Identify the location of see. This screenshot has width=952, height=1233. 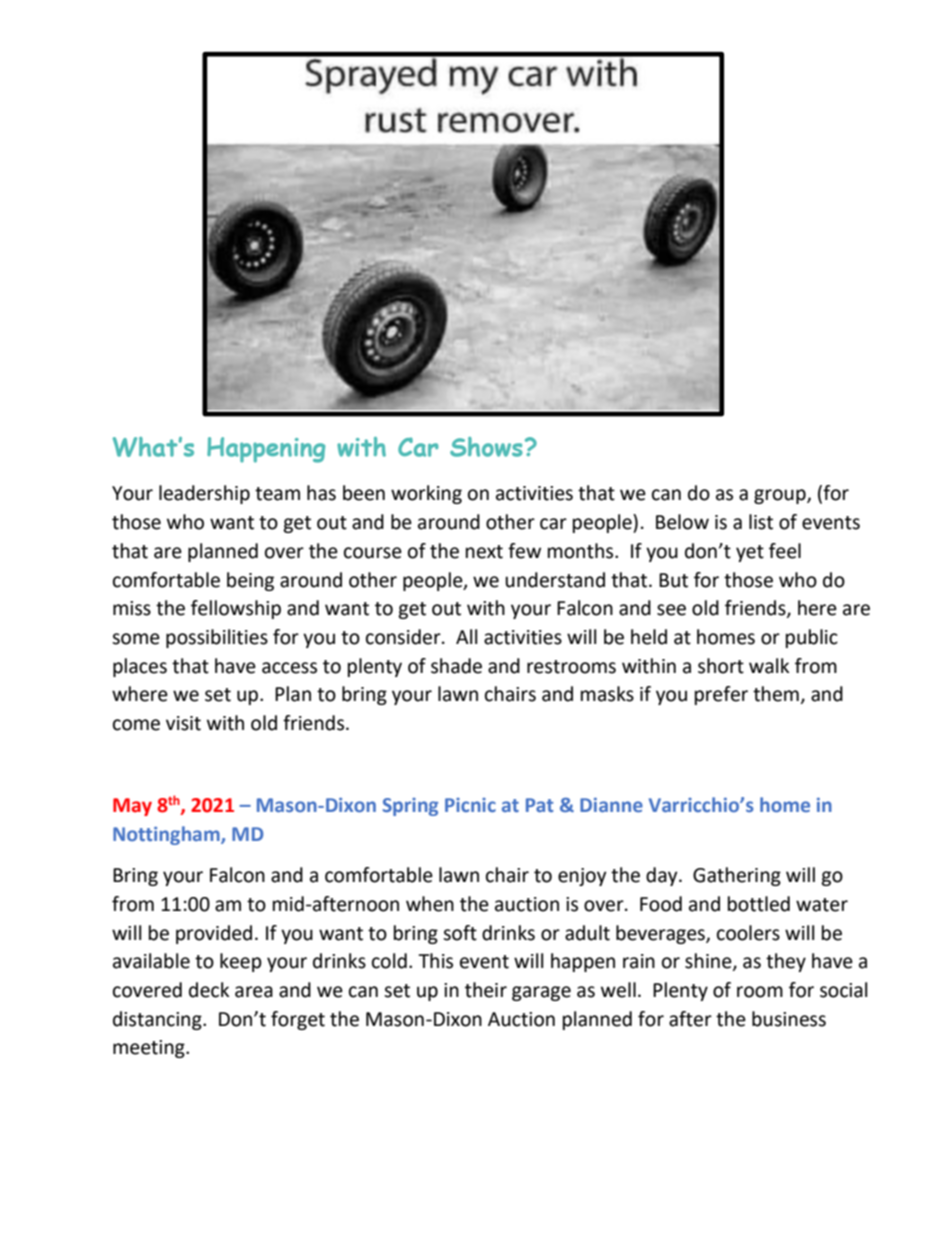
(671, 610).
